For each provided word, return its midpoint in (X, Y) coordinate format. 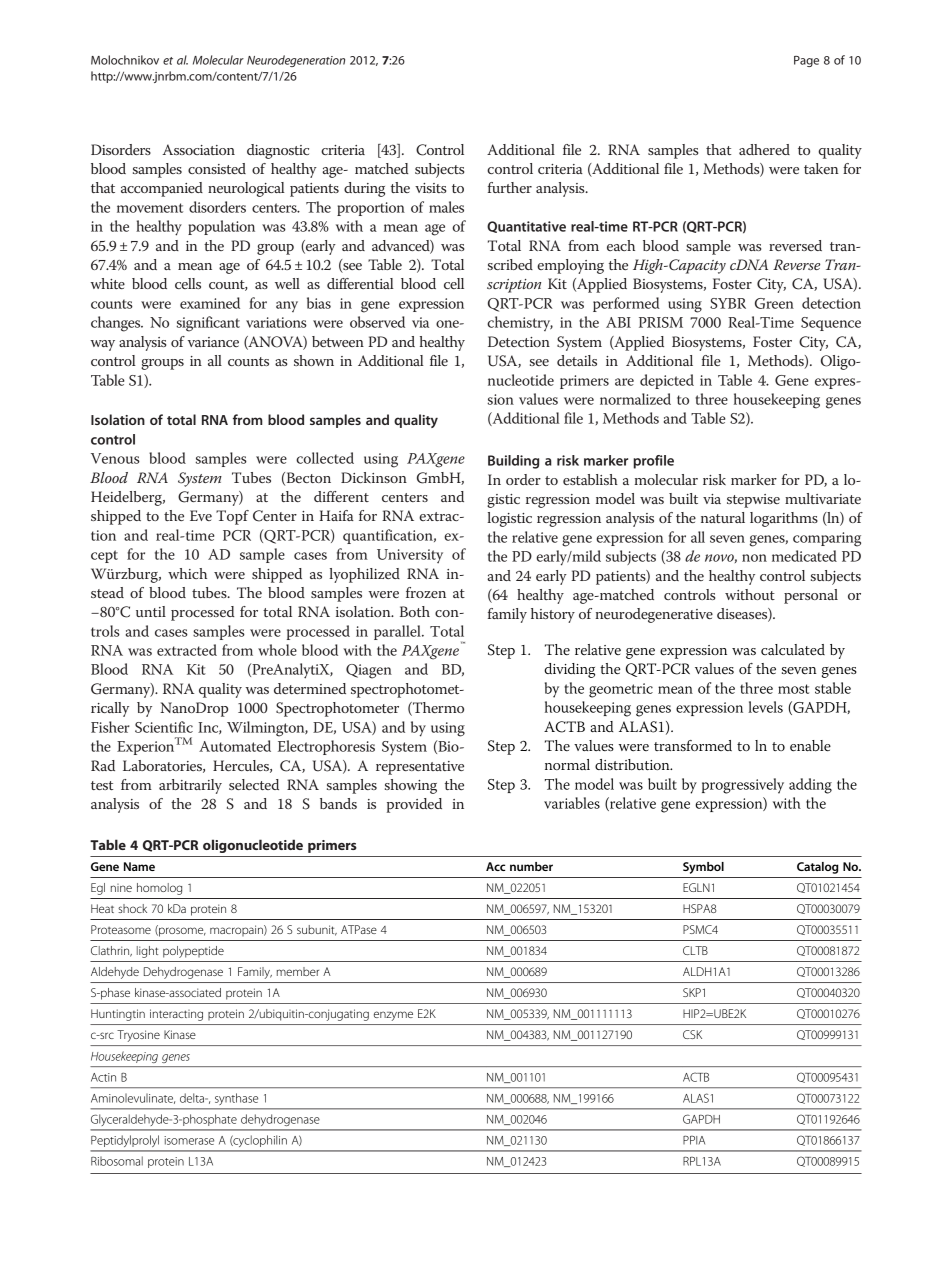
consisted (217, 168)
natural (723, 517)
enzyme (393, 1016)
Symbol (703, 868)
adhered (764, 149)
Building (513, 462)
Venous (115, 458)
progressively (743, 786)
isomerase (189, 1140)
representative (420, 768)
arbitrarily (190, 786)
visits (430, 188)
